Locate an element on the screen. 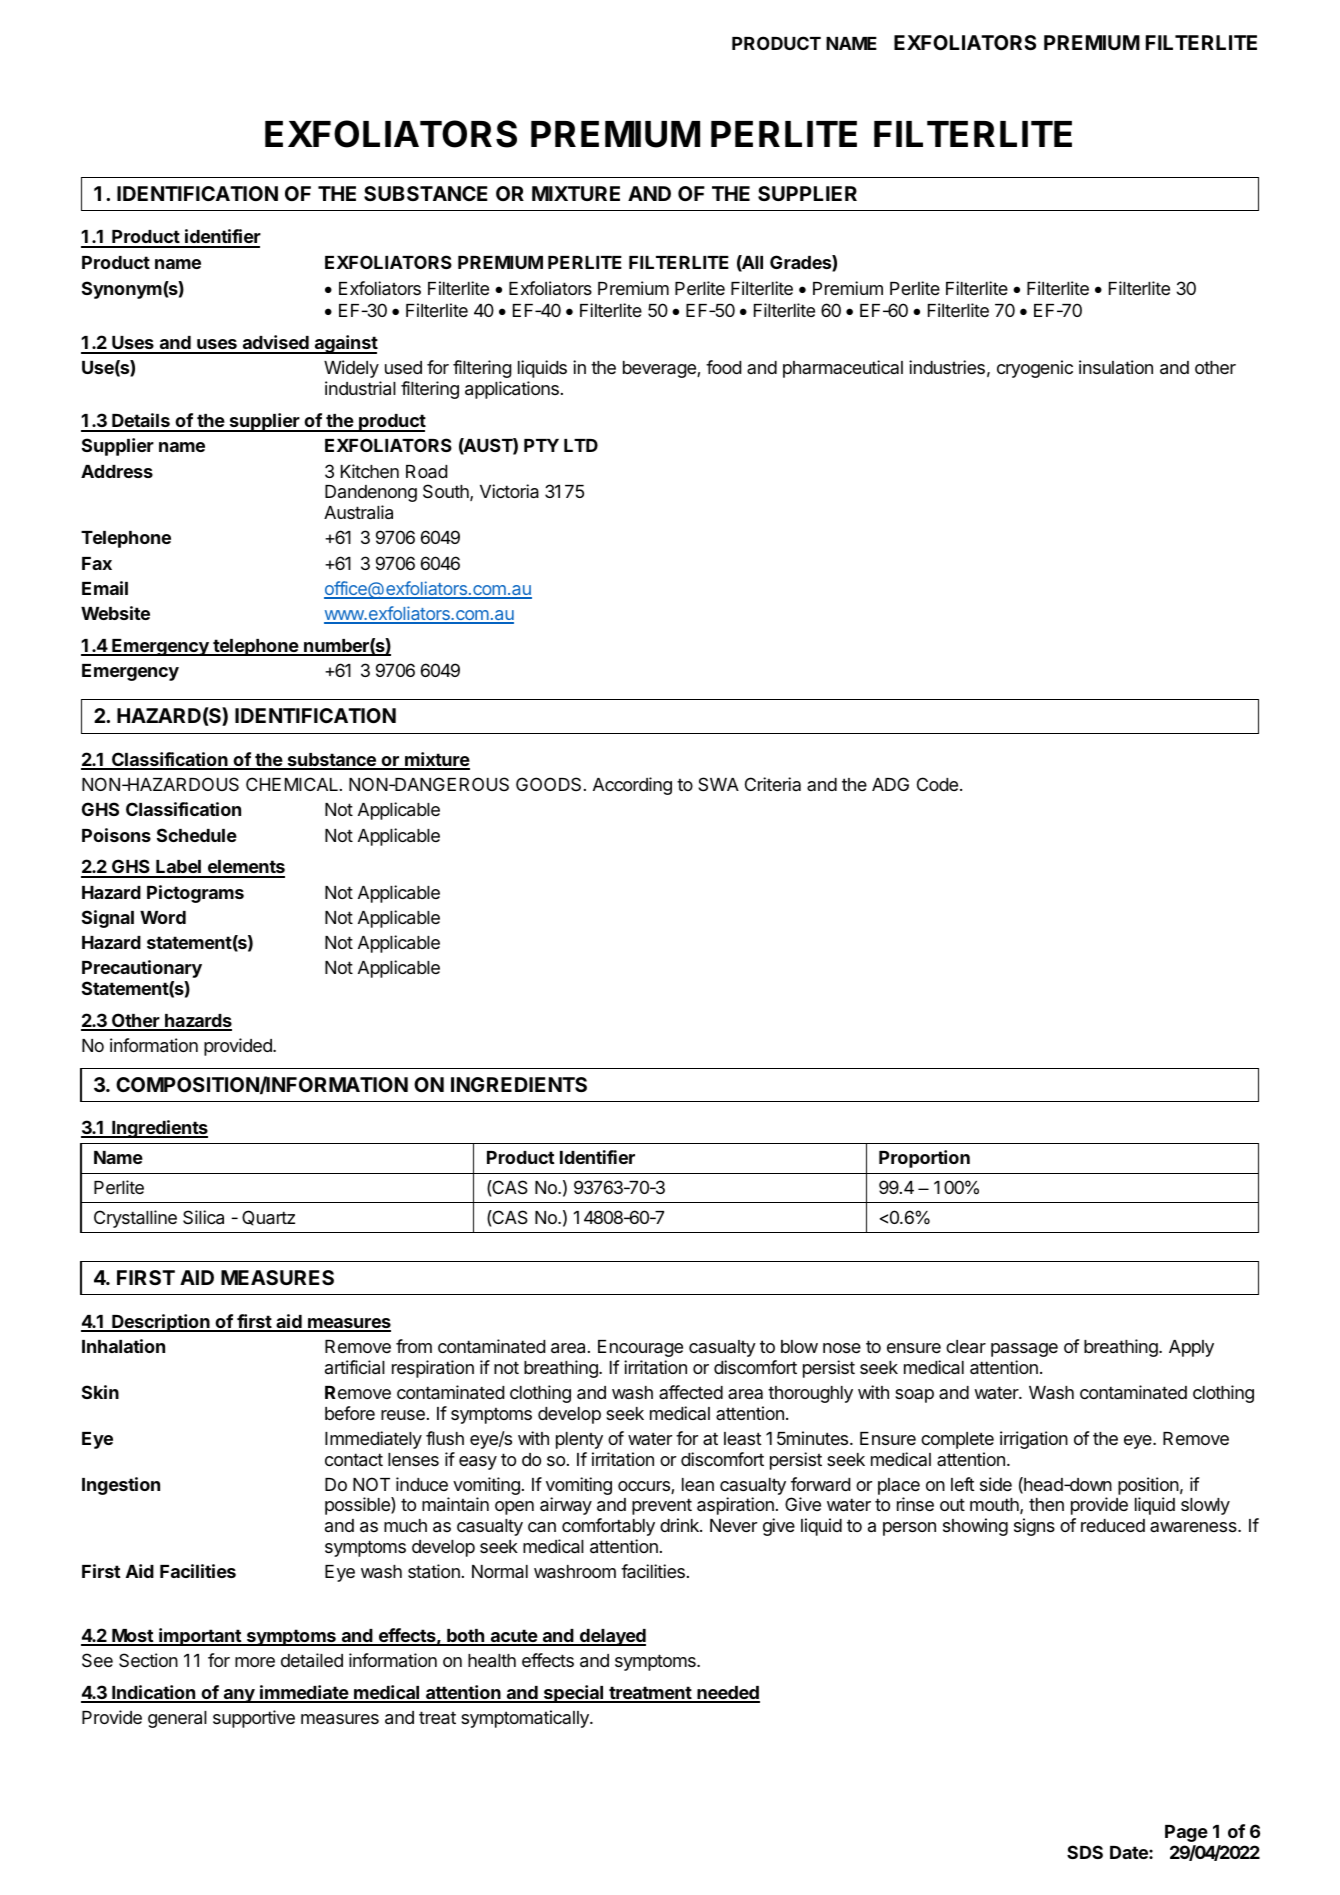 This screenshot has width=1340, height=1895. Code is located at coordinates (939, 784).
